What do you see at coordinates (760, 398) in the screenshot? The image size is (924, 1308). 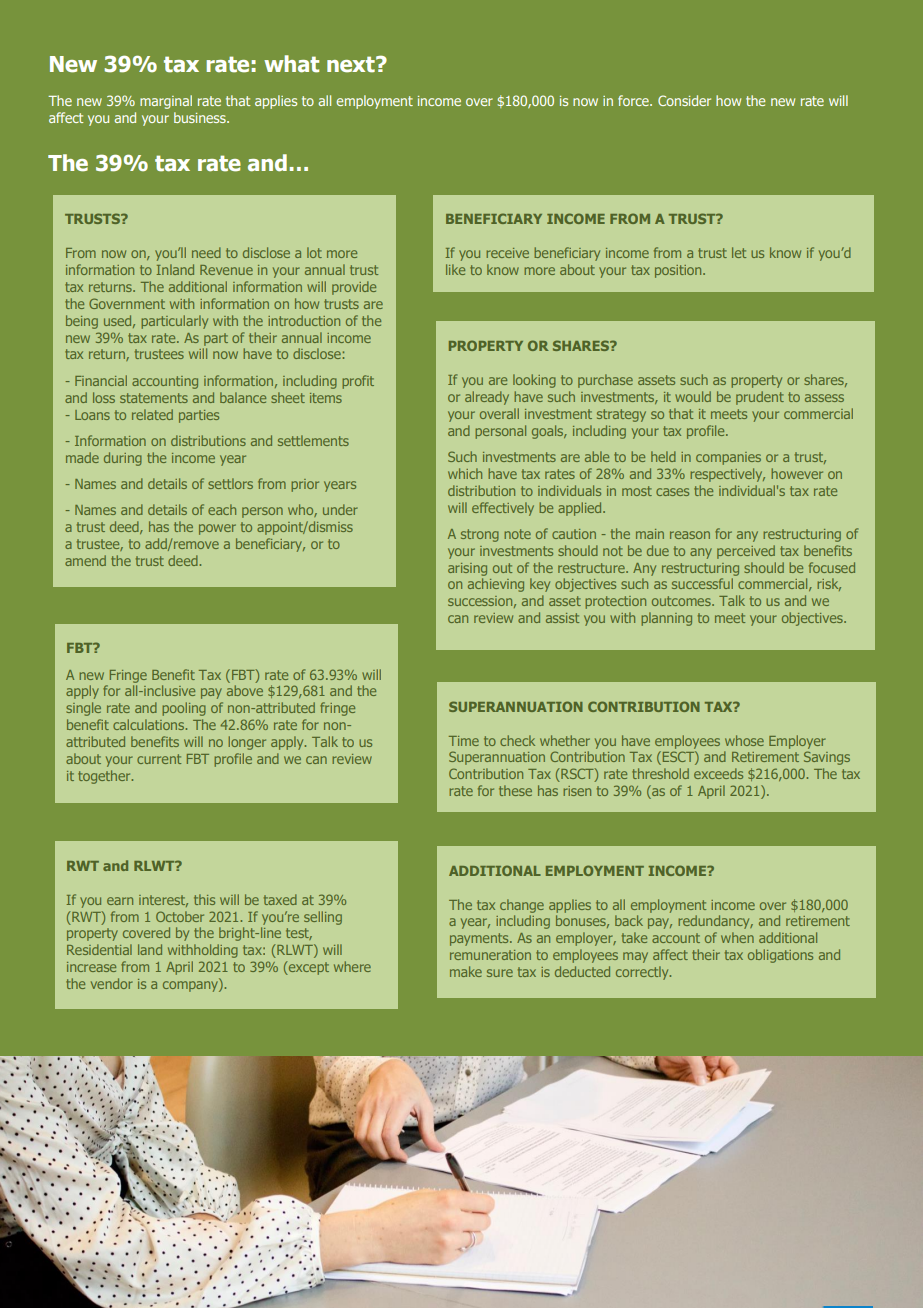 I see `prudent` at bounding box center [760, 398].
